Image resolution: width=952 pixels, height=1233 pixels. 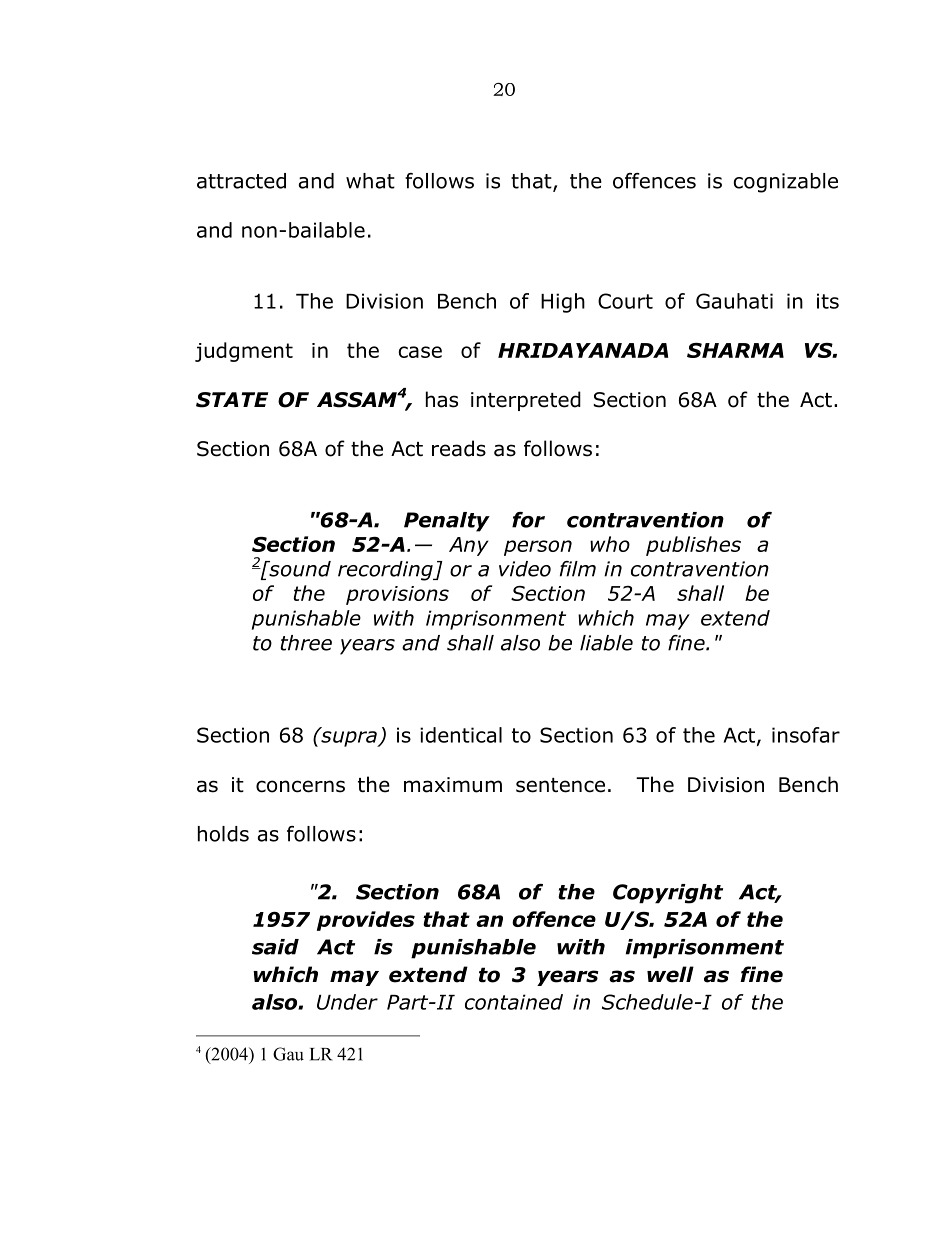 I want to click on reads, so click(x=459, y=448).
